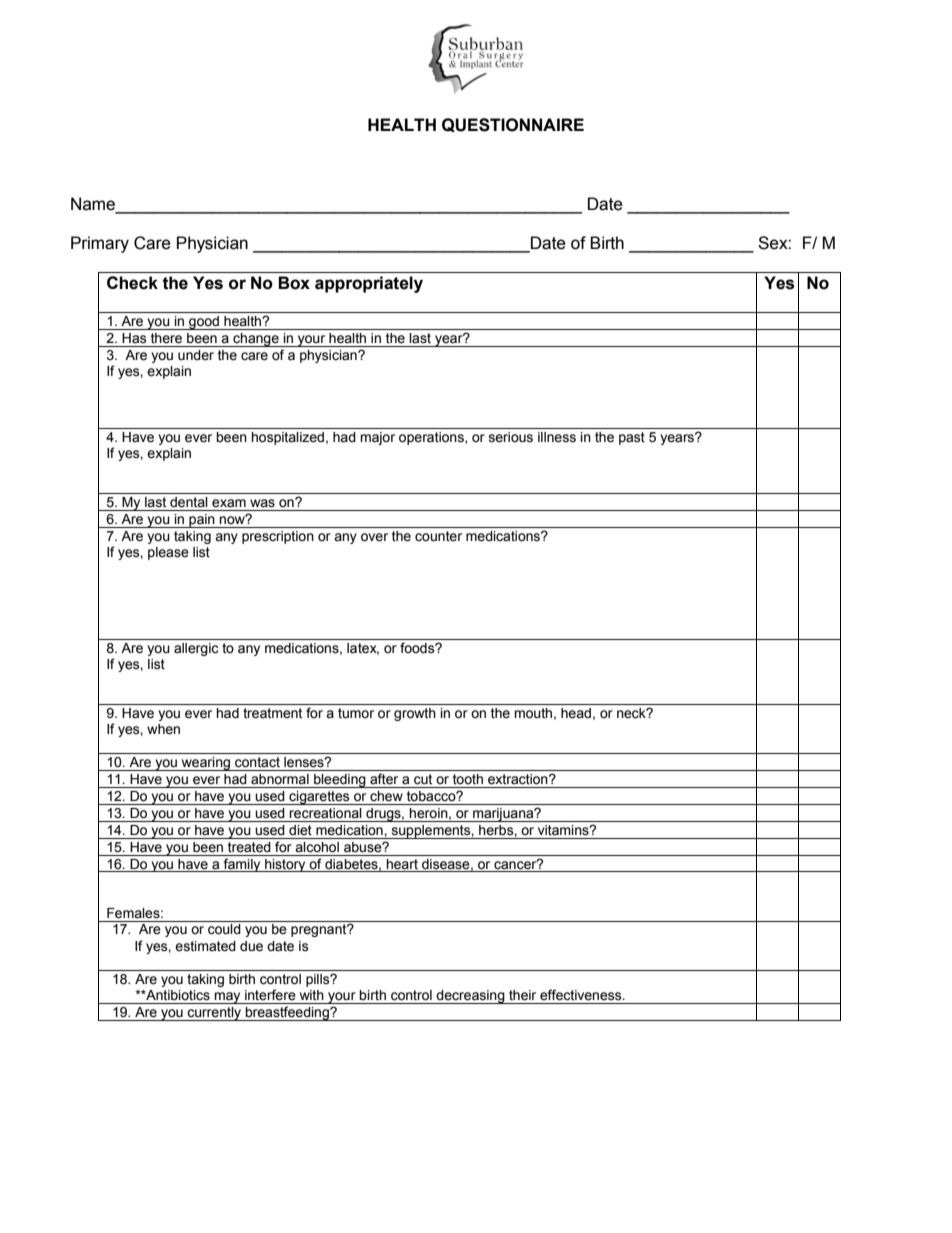 The image size is (952, 1233). What do you see at coordinates (415, 714) in the page?
I see `growth` at bounding box center [415, 714].
